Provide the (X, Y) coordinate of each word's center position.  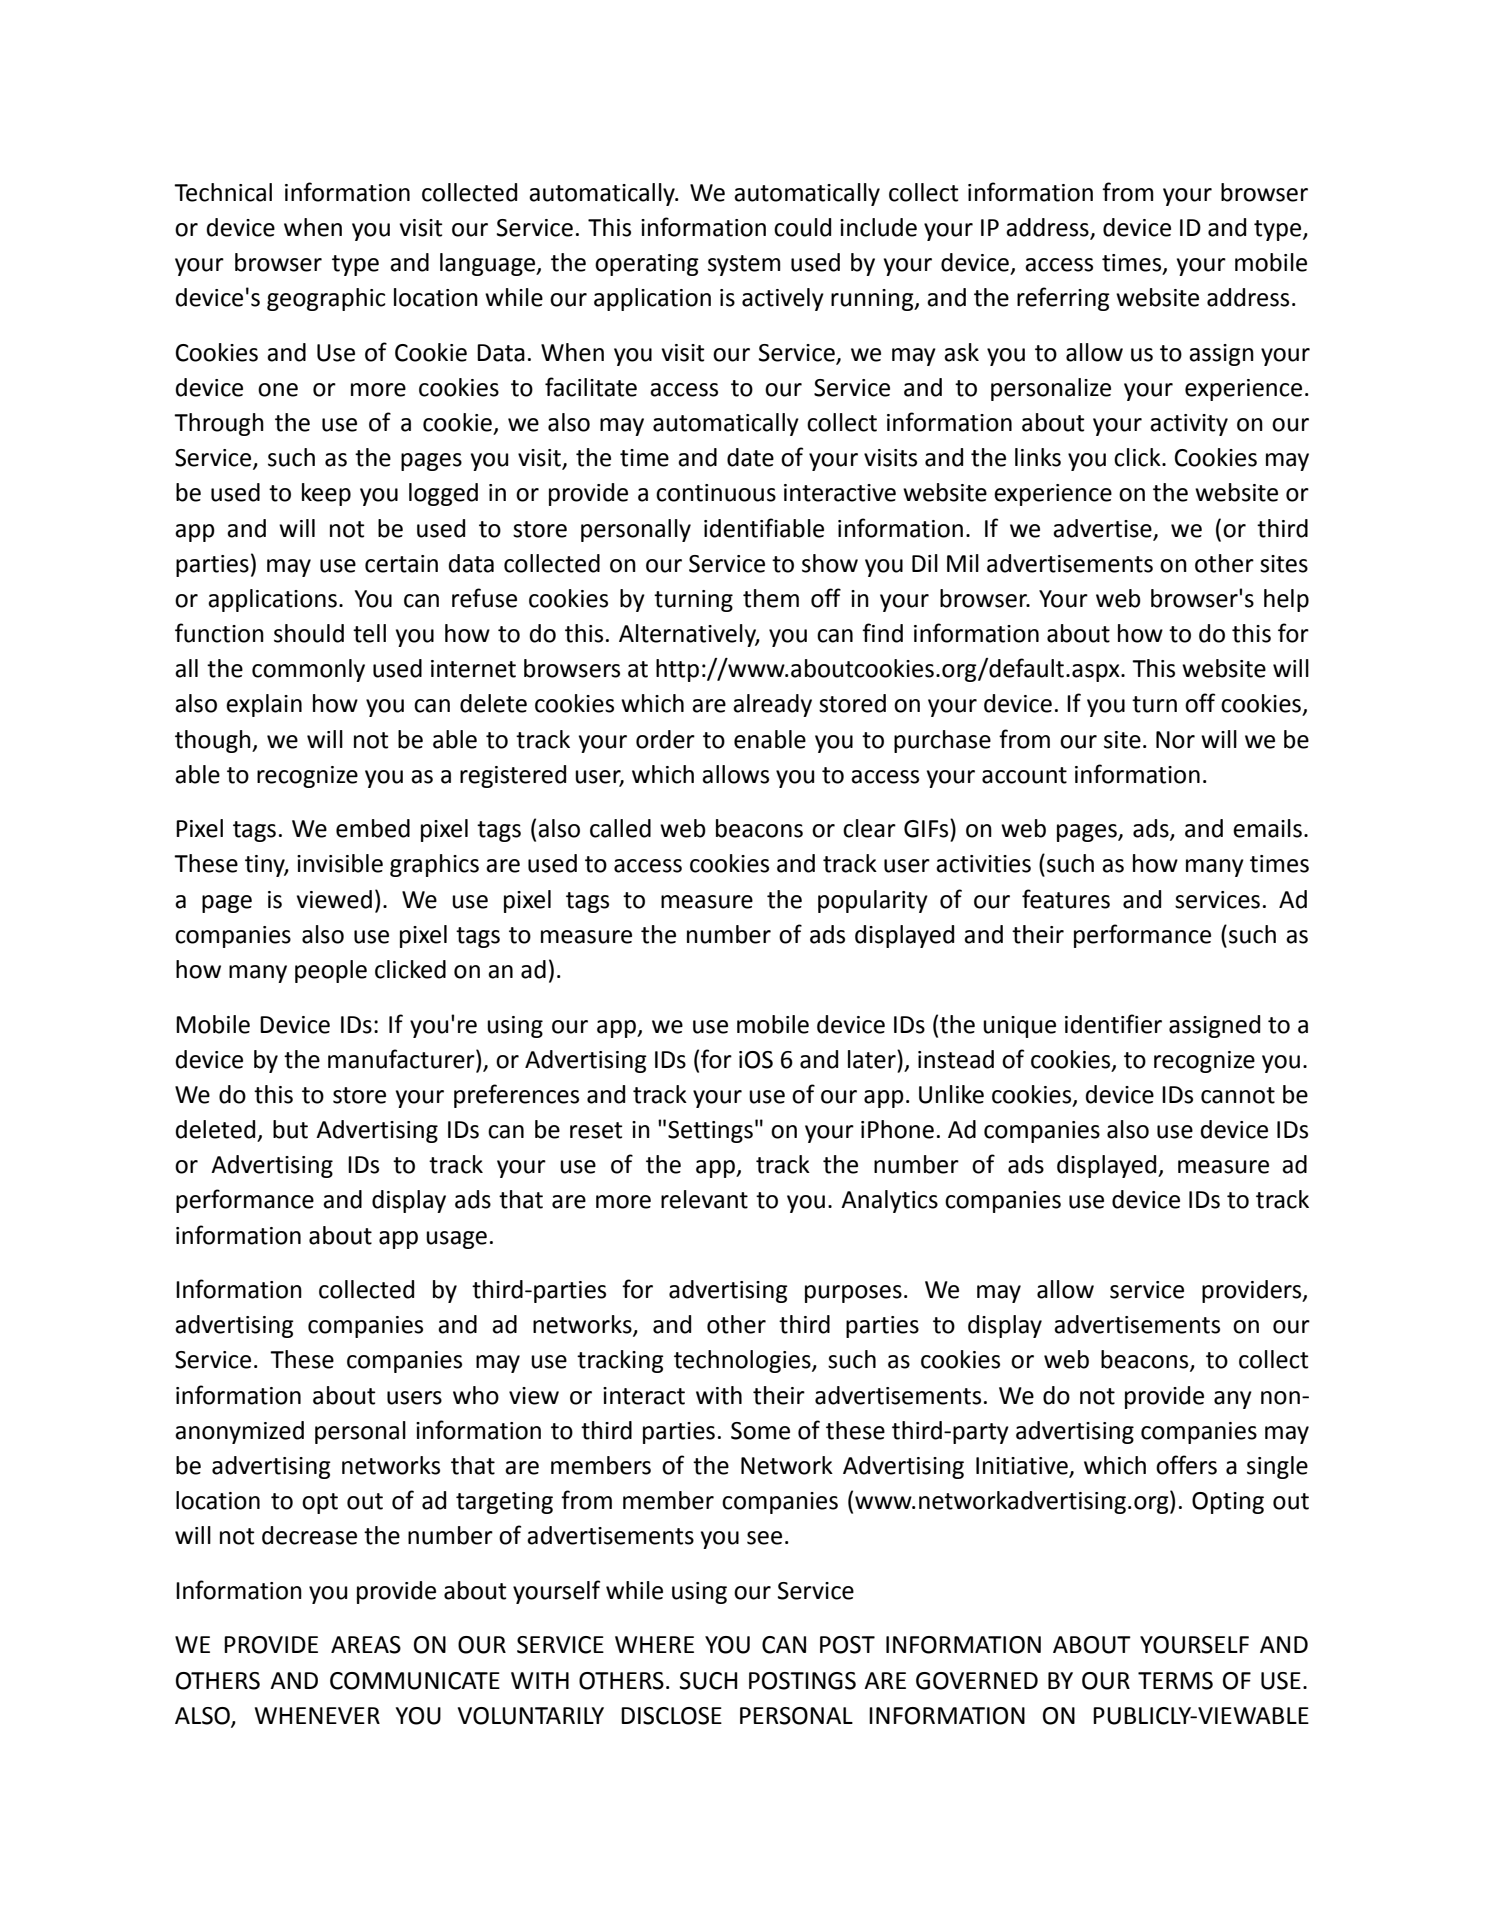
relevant (704, 1199)
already (772, 705)
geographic (326, 299)
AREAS (366, 1645)
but (290, 1129)
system (744, 265)
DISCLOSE (671, 1716)
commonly (308, 670)
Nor (1175, 740)
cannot (1238, 1095)
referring (1063, 299)
